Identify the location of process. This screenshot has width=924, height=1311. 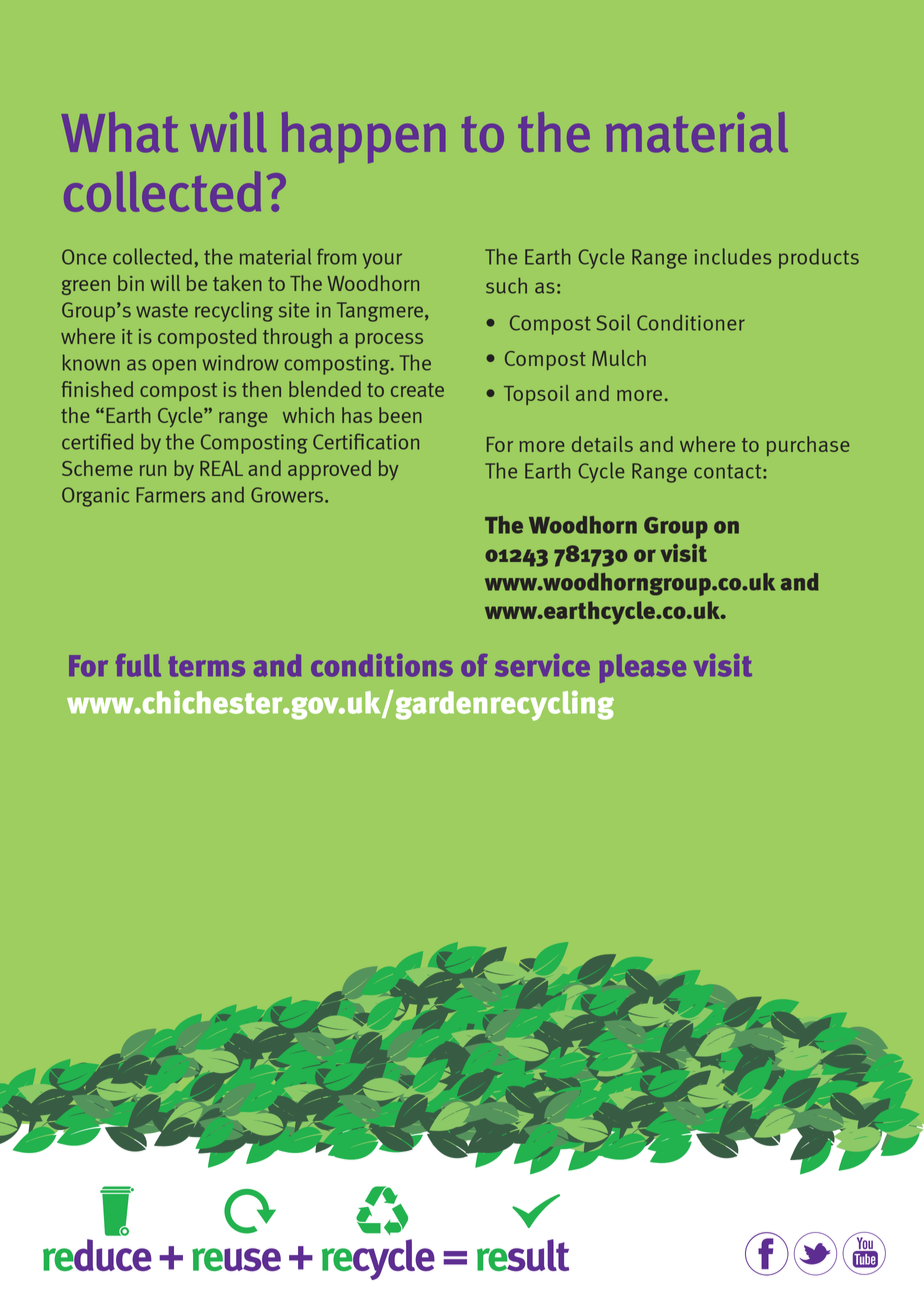
(389, 340).
